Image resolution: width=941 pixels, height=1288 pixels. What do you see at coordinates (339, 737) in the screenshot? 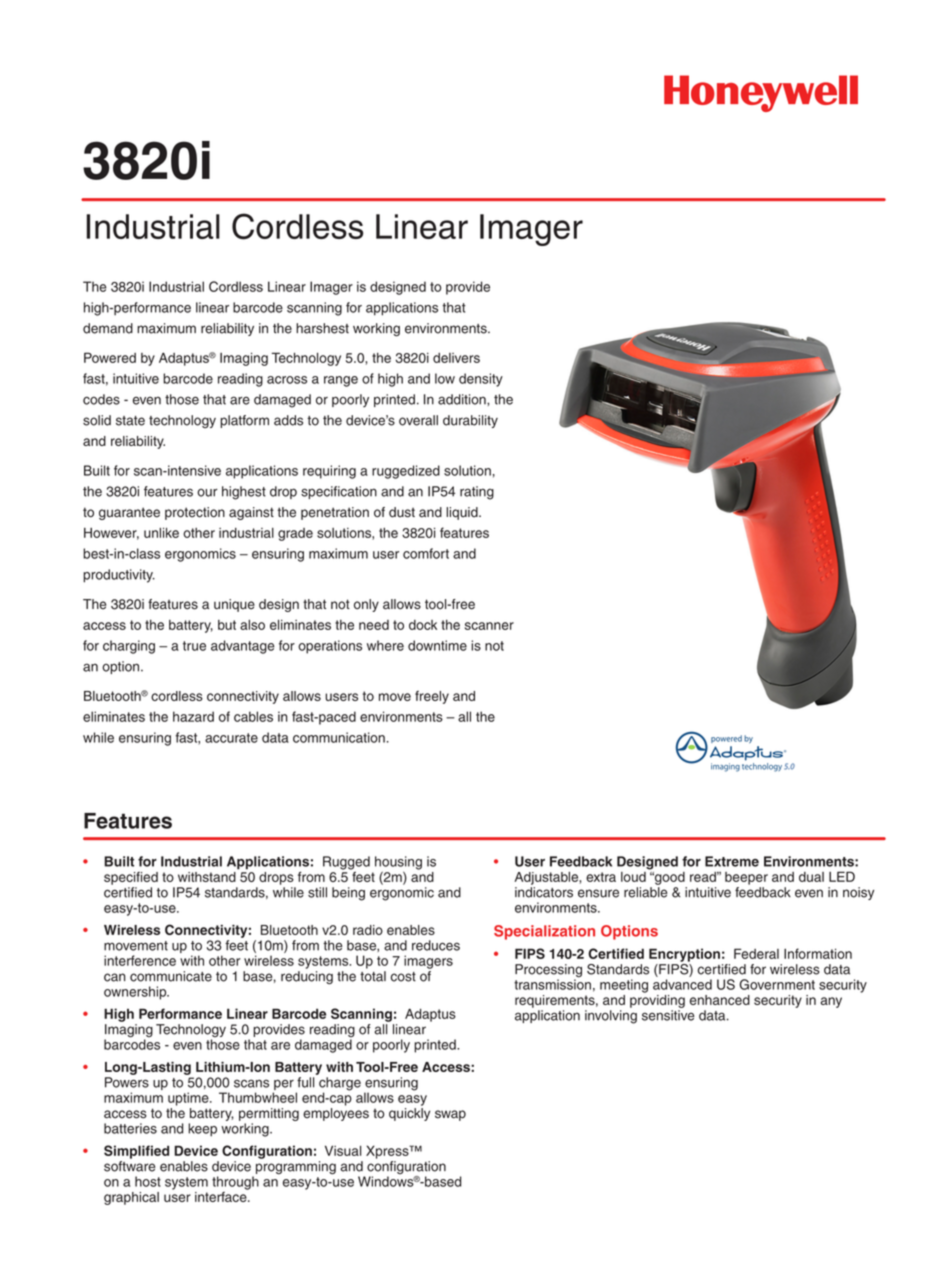
I see `communication` at bounding box center [339, 737].
